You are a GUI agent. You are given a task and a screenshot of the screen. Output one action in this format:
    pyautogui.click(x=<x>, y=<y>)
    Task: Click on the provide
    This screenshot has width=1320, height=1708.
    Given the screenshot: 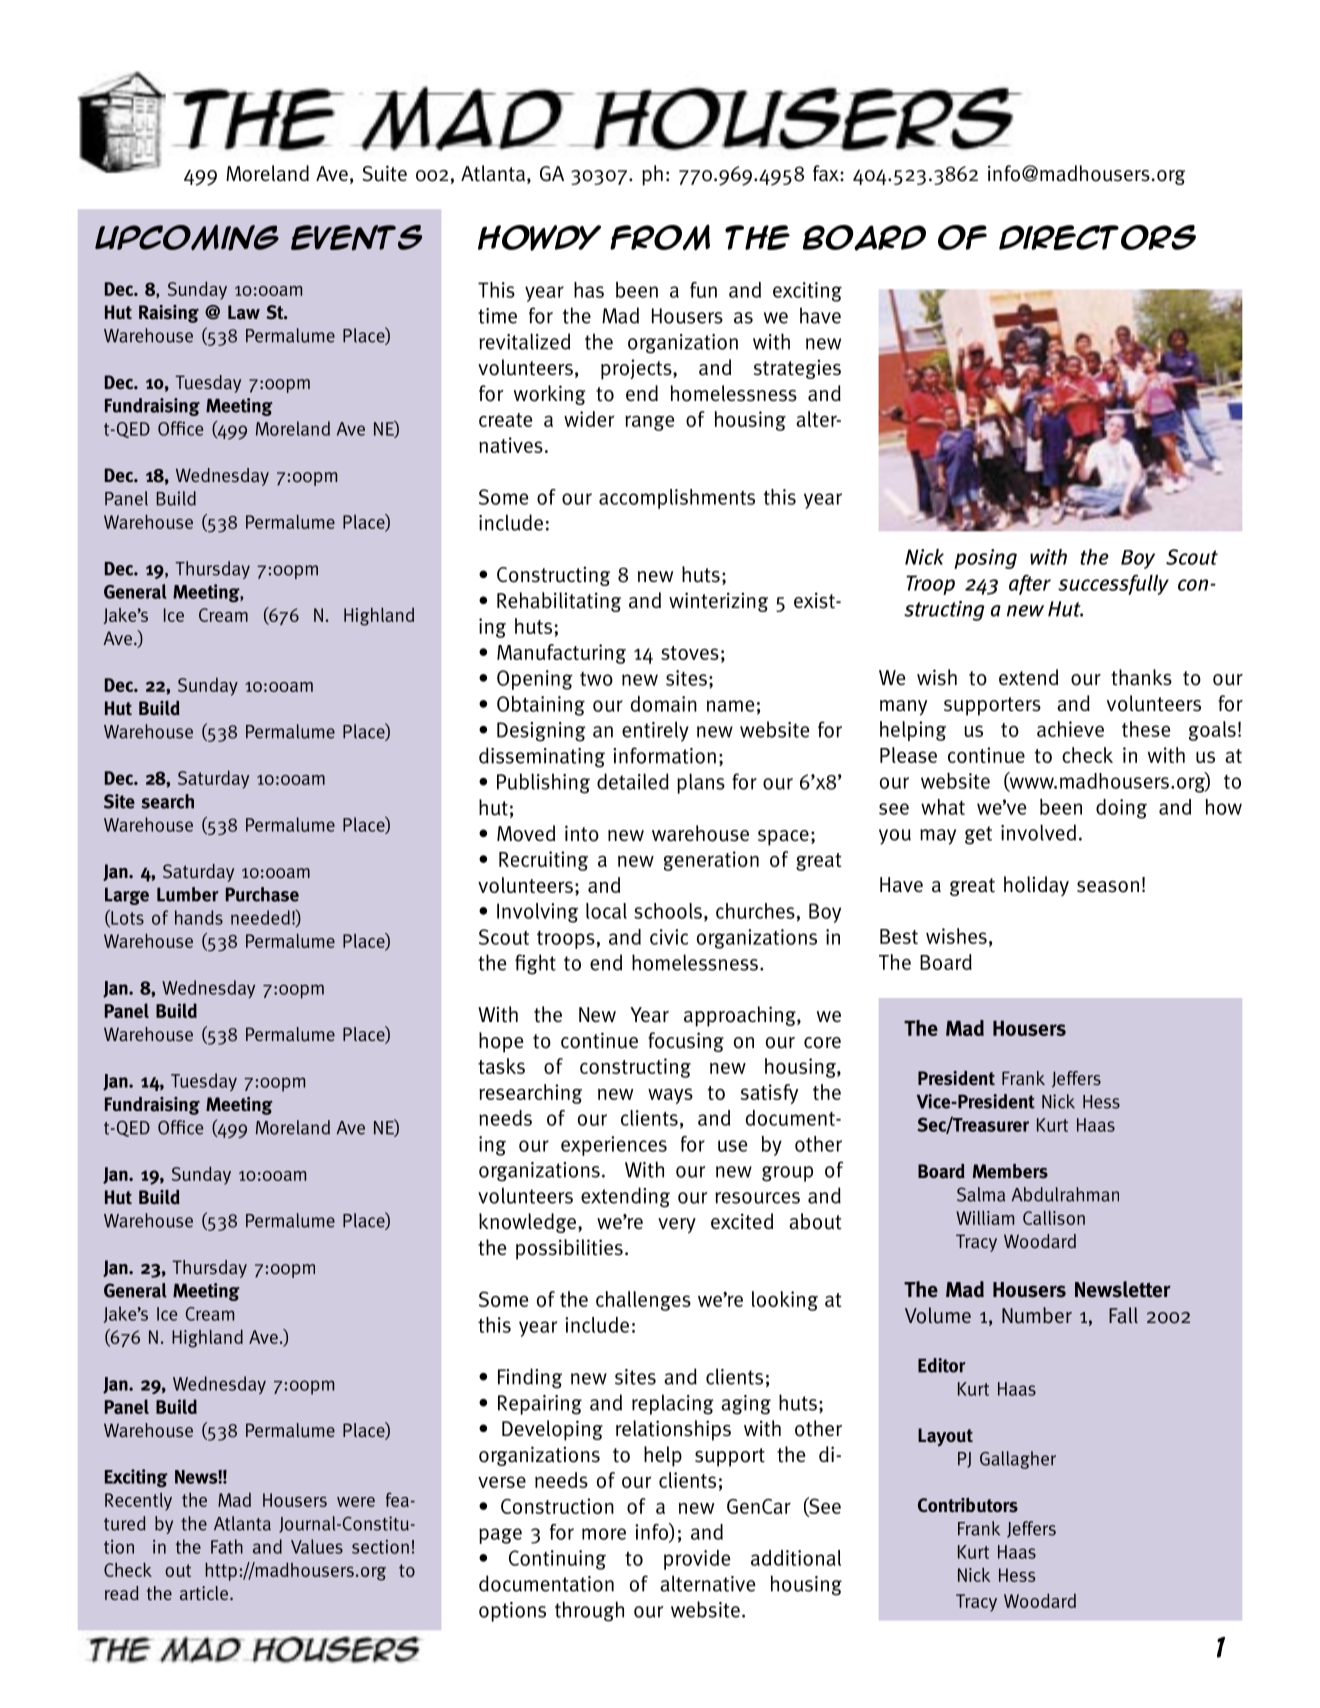 What is the action you would take?
    pyautogui.click(x=697, y=1560)
